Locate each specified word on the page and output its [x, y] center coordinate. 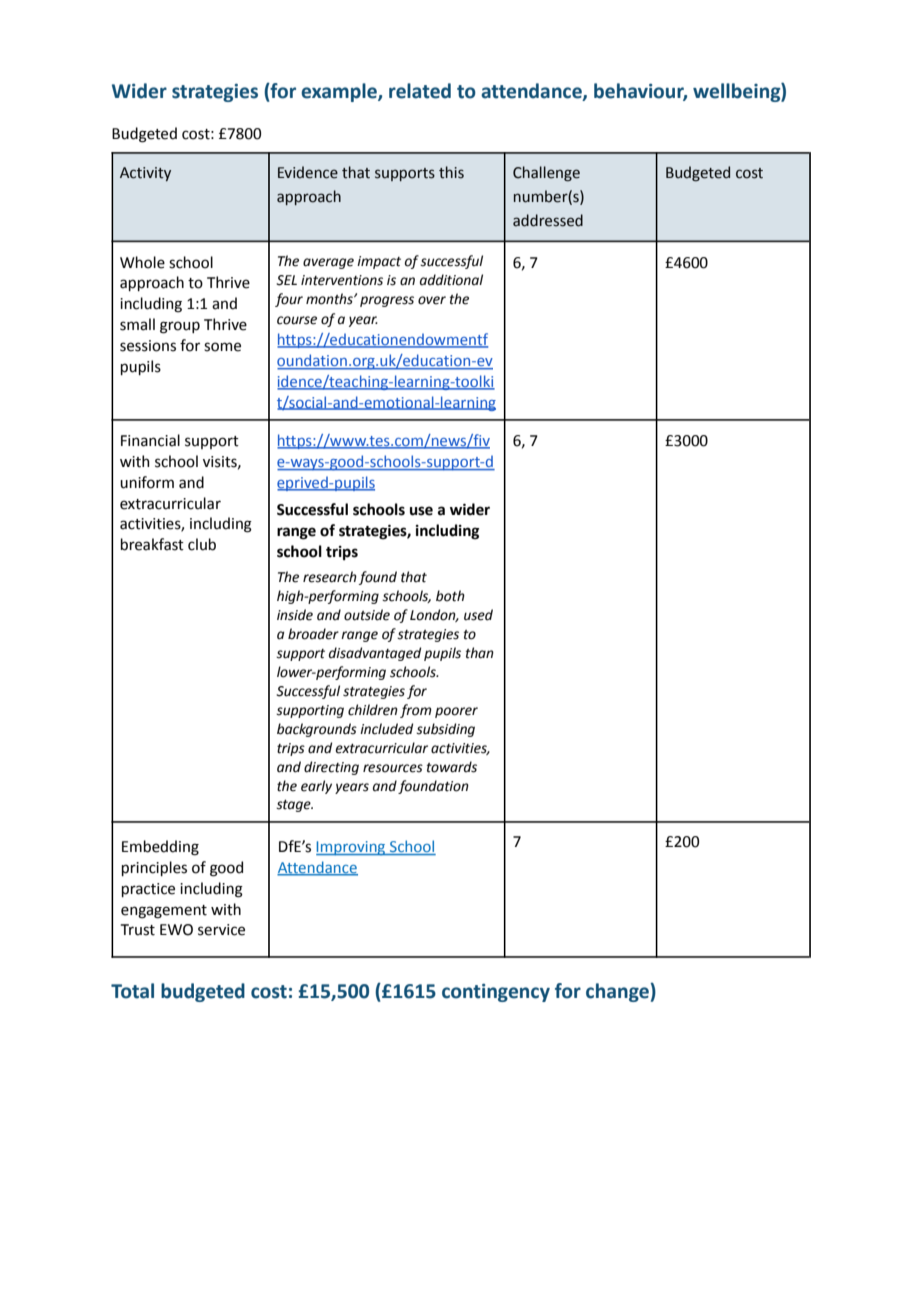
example [340, 92]
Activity [145, 174]
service [221, 930]
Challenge [546, 173]
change [617, 992]
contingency [496, 993]
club [202, 544]
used [478, 615]
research [330, 577]
